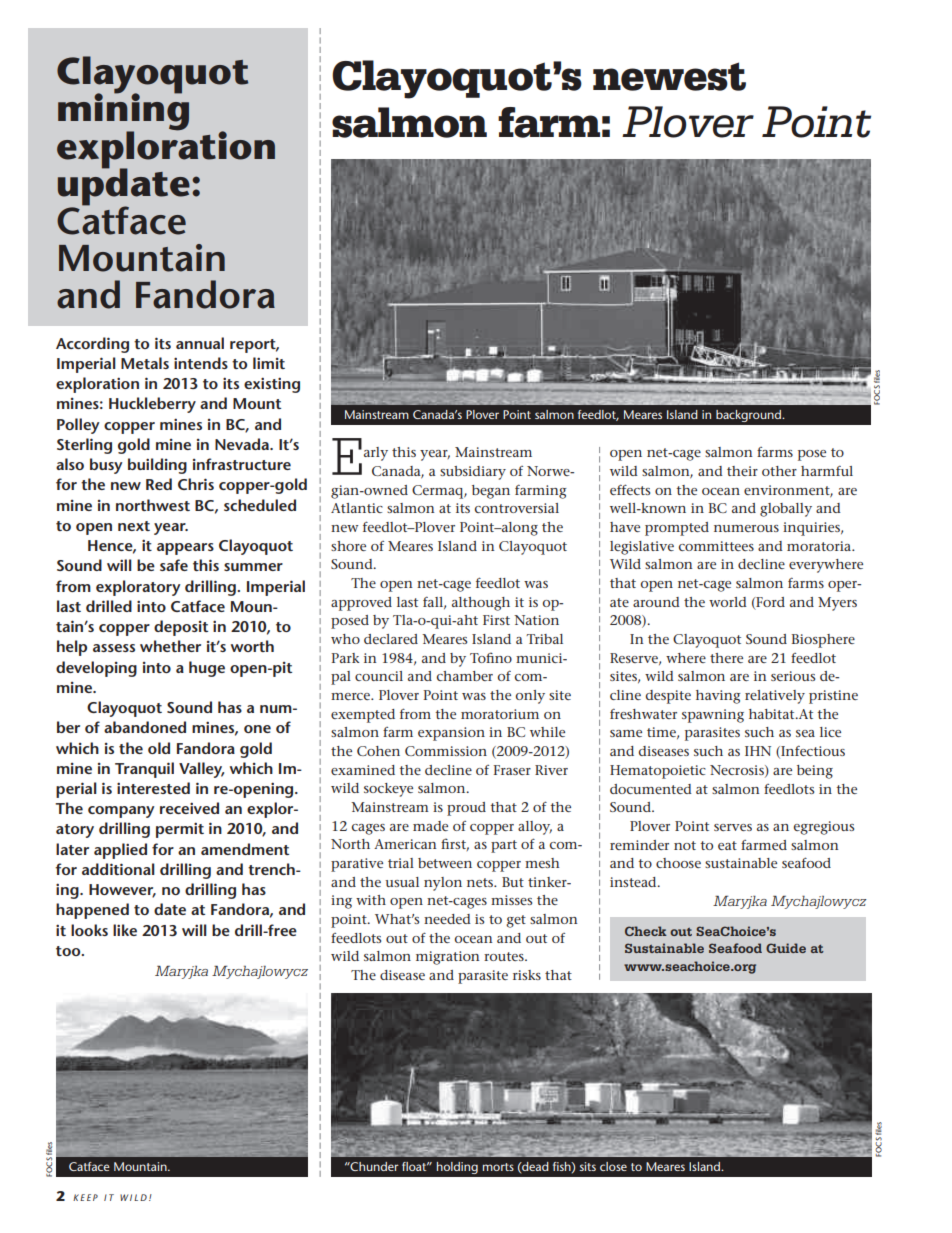  Describe the element at coordinates (157, 466) in the document. I see `building` at that location.
